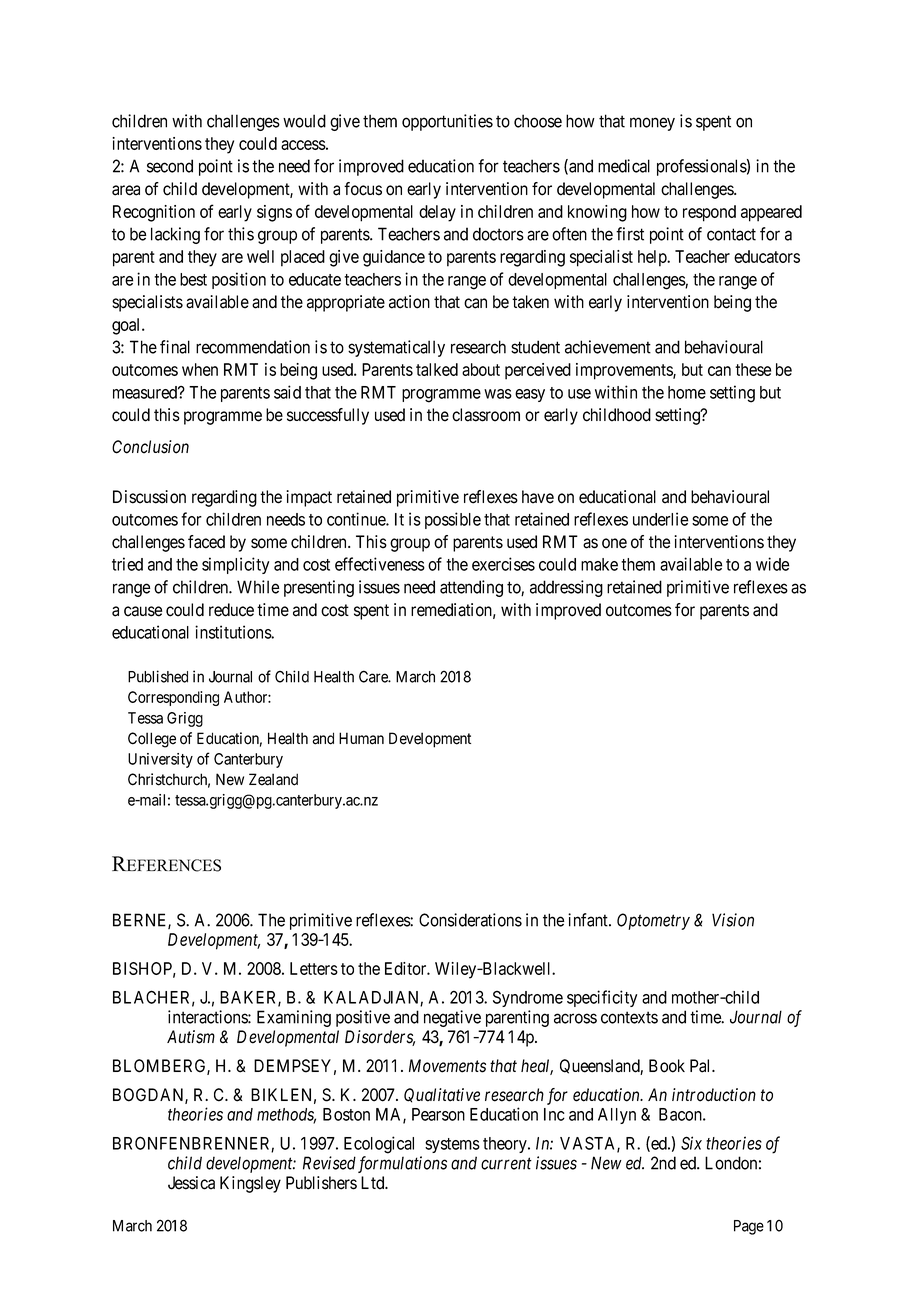 The height and width of the screenshot is (1308, 924). I want to click on second, so click(170, 166).
